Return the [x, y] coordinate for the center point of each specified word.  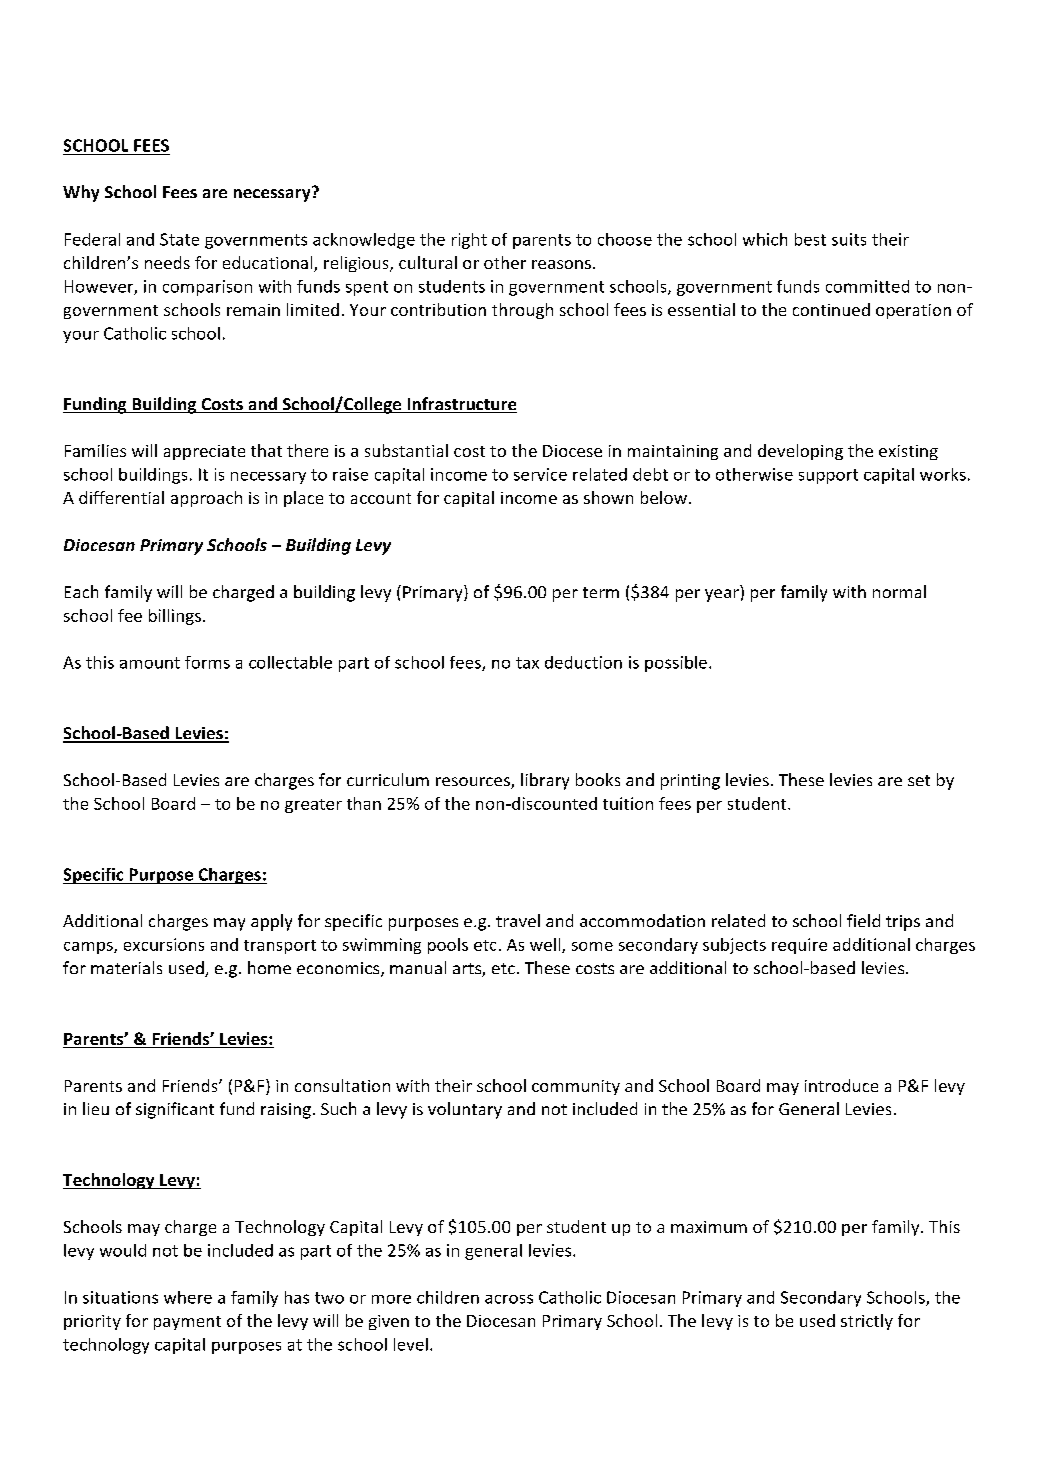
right [469, 241]
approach [206, 499]
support [828, 476]
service [540, 474]
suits [849, 239]
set [919, 780]
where [188, 1297]
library [545, 781]
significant [175, 1110]
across [509, 1299]
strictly [867, 1322]
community [576, 1087]
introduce [841, 1085]
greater [313, 806]
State [179, 239]
